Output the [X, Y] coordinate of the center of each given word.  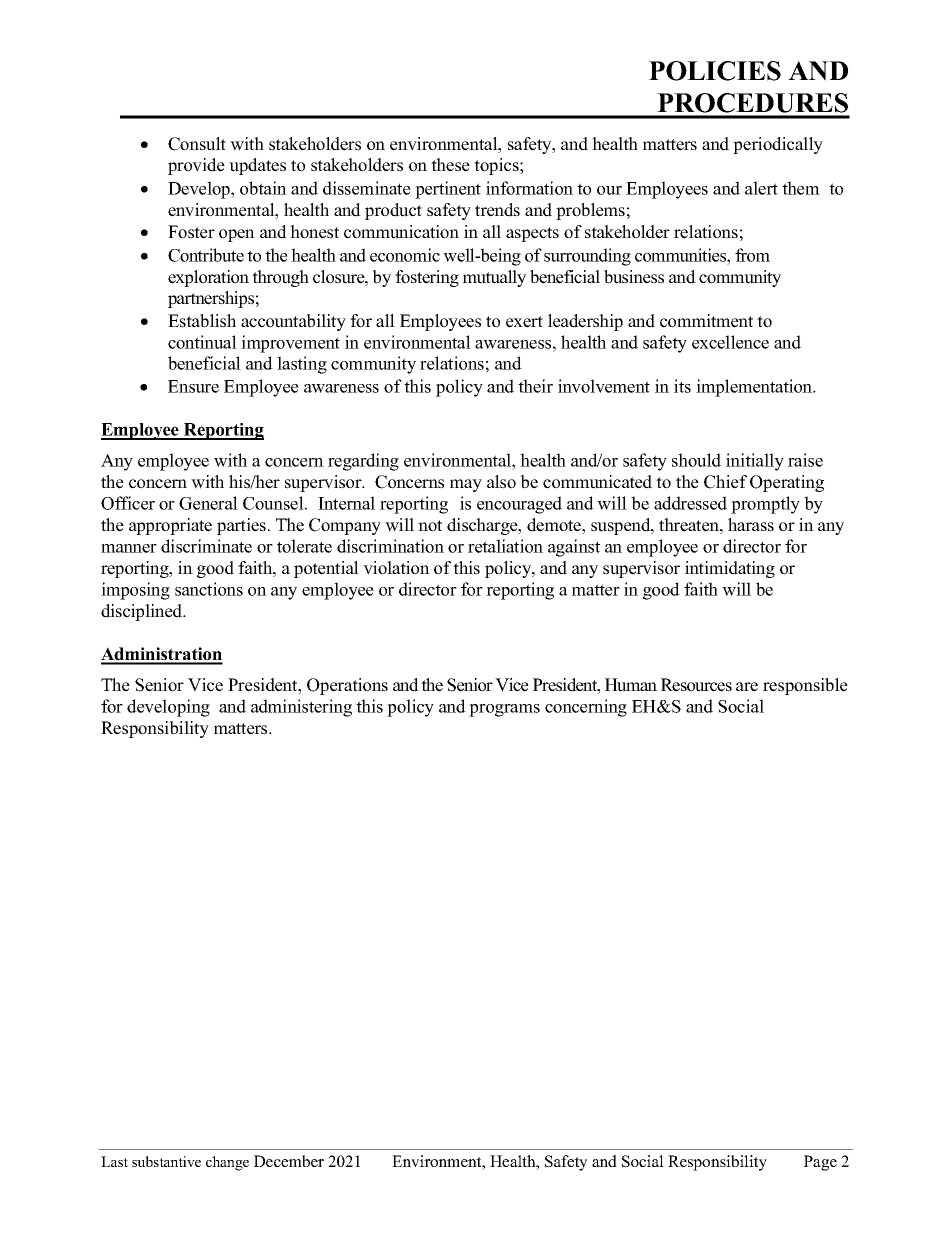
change [227, 1163]
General [208, 503]
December [289, 1161]
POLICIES [715, 71]
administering [301, 708]
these [450, 165]
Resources [696, 685]
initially [755, 462]
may [466, 485]
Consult [197, 144]
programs [504, 710]
